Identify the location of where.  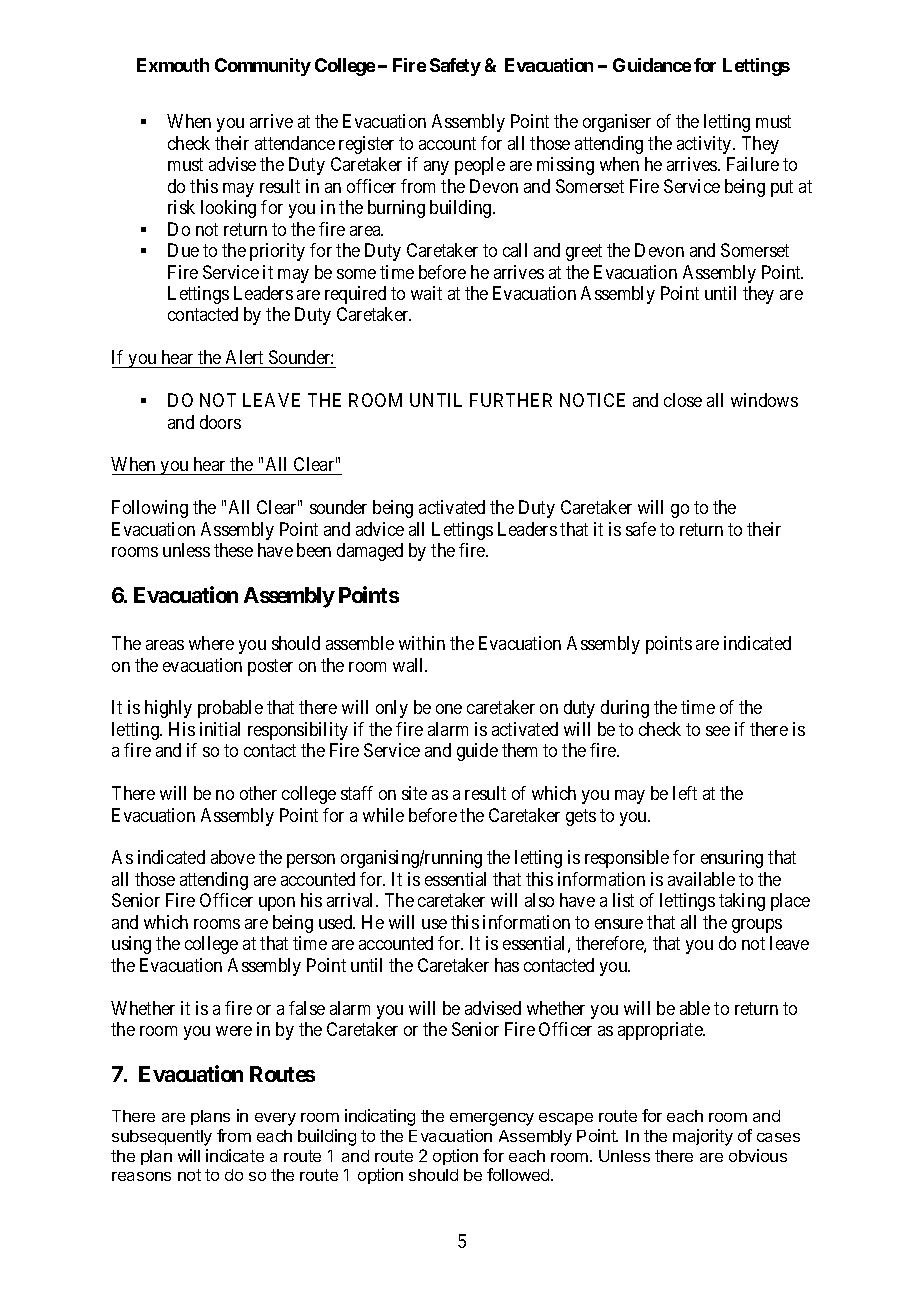
(211, 643).
